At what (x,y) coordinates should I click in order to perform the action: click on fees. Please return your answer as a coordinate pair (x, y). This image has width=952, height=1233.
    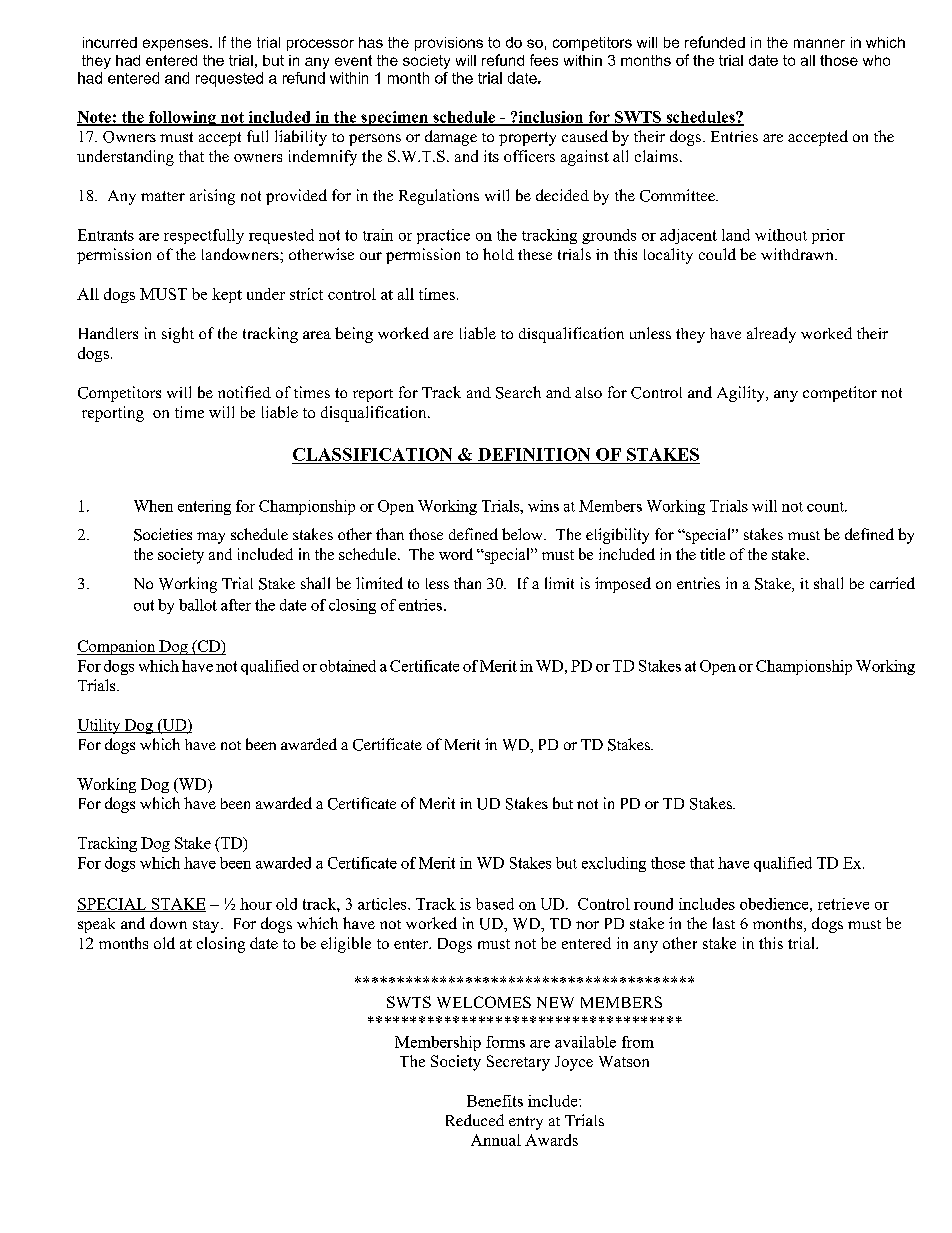
    Looking at the image, I should click on (544, 60).
